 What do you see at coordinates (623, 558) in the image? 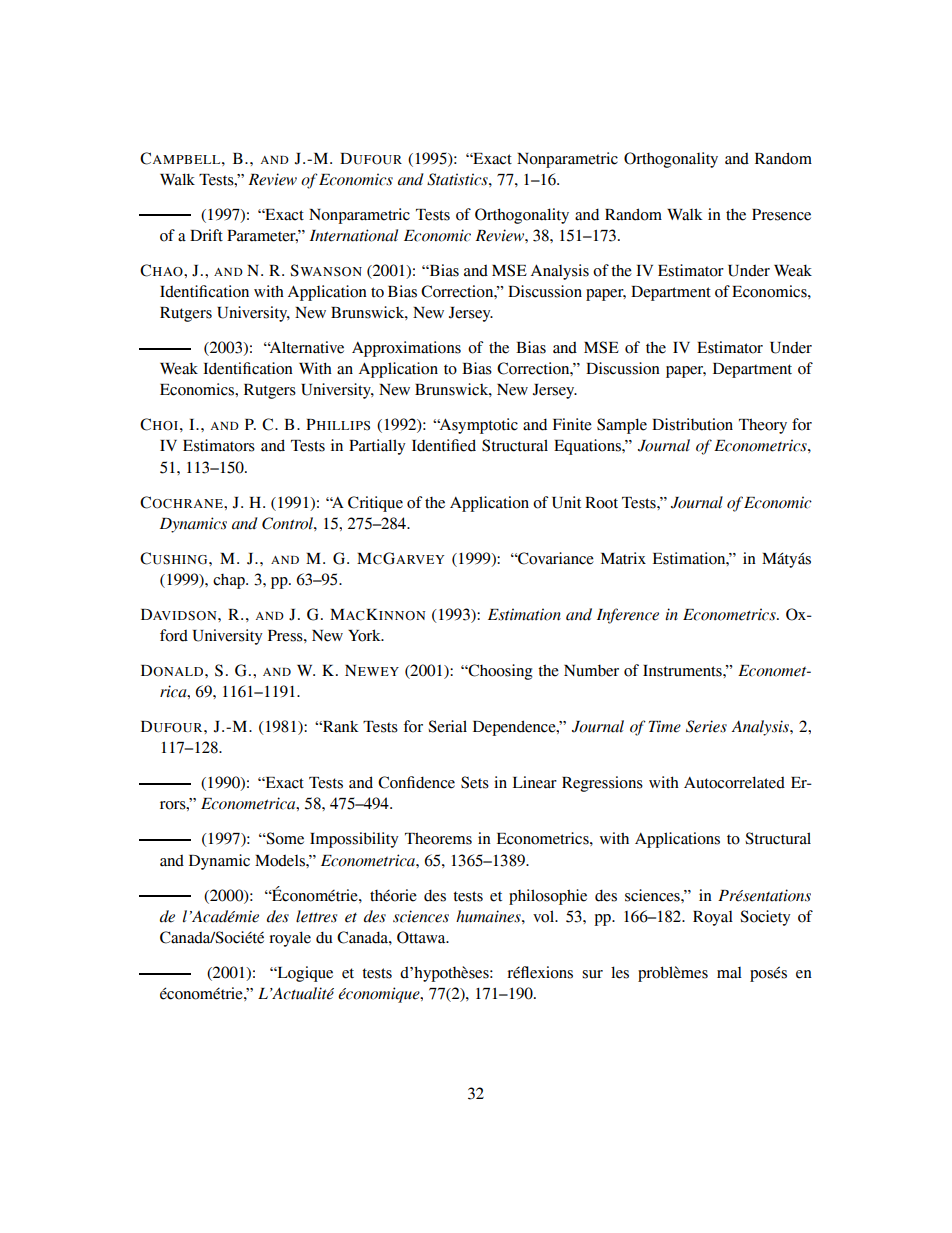
I see `Matrix` at bounding box center [623, 558].
